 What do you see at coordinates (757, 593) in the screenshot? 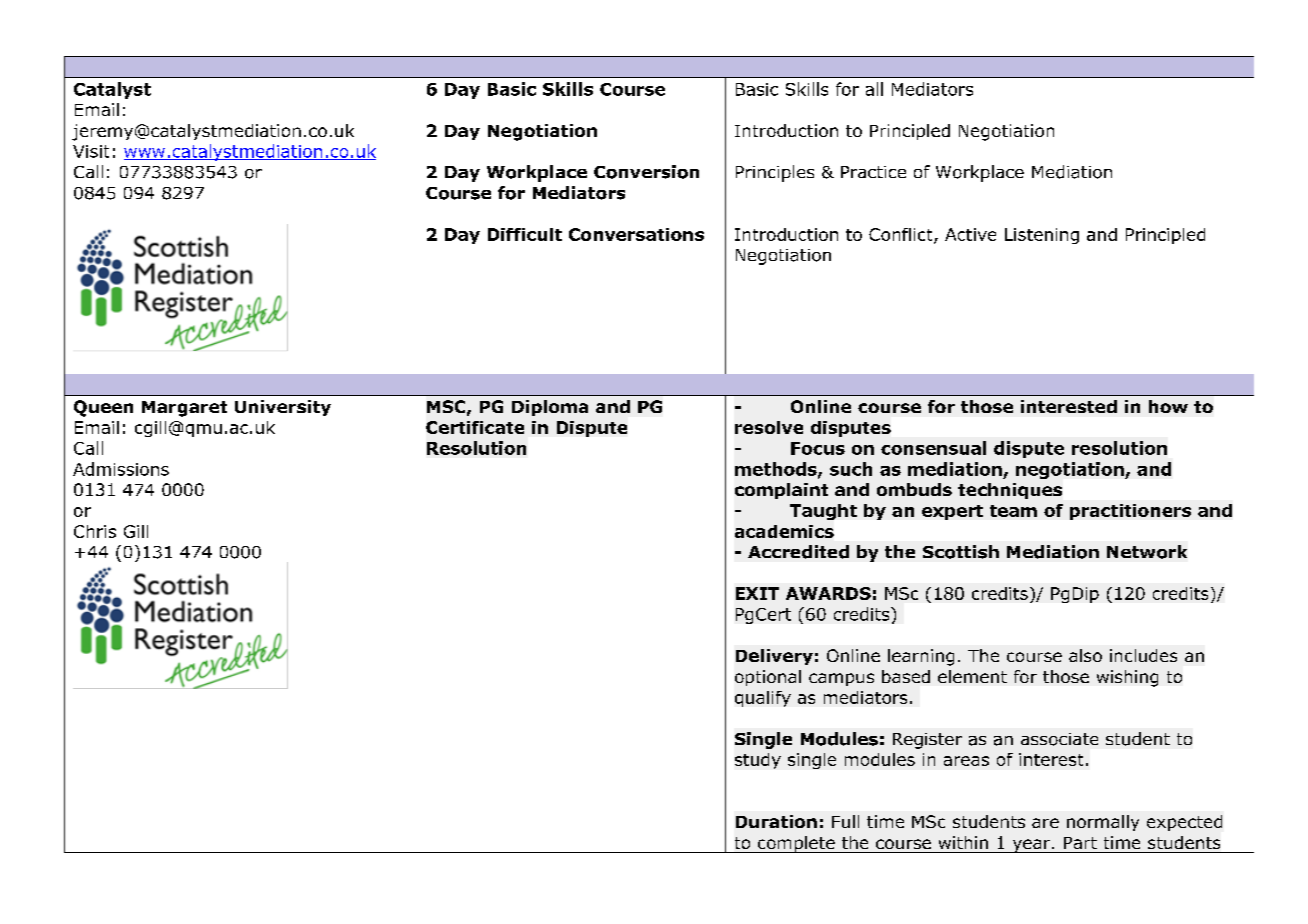
I see `EXIT` at bounding box center [757, 593].
